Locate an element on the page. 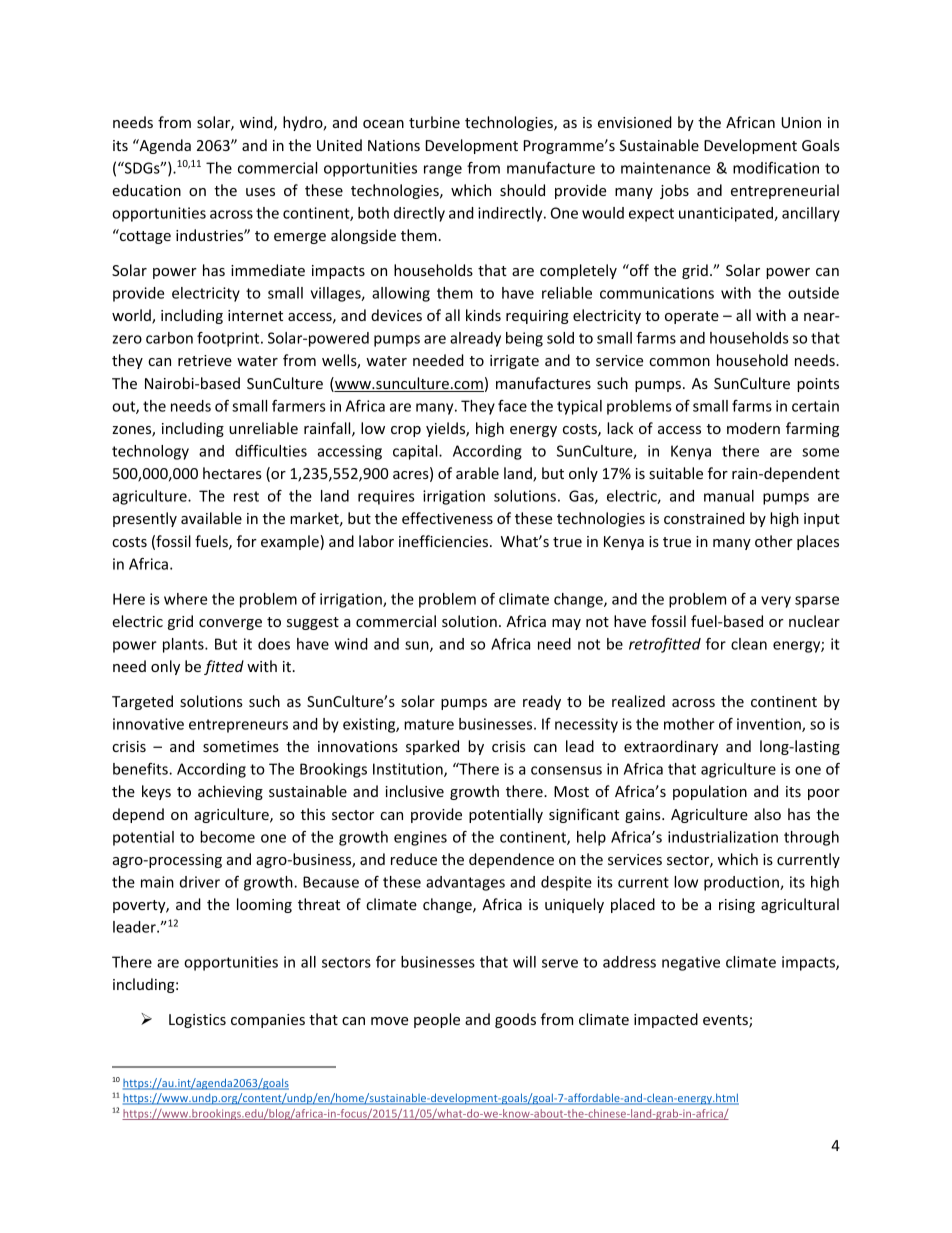 Image resolution: width=952 pixels, height=1233 pixels. goods is located at coordinates (515, 1020).
